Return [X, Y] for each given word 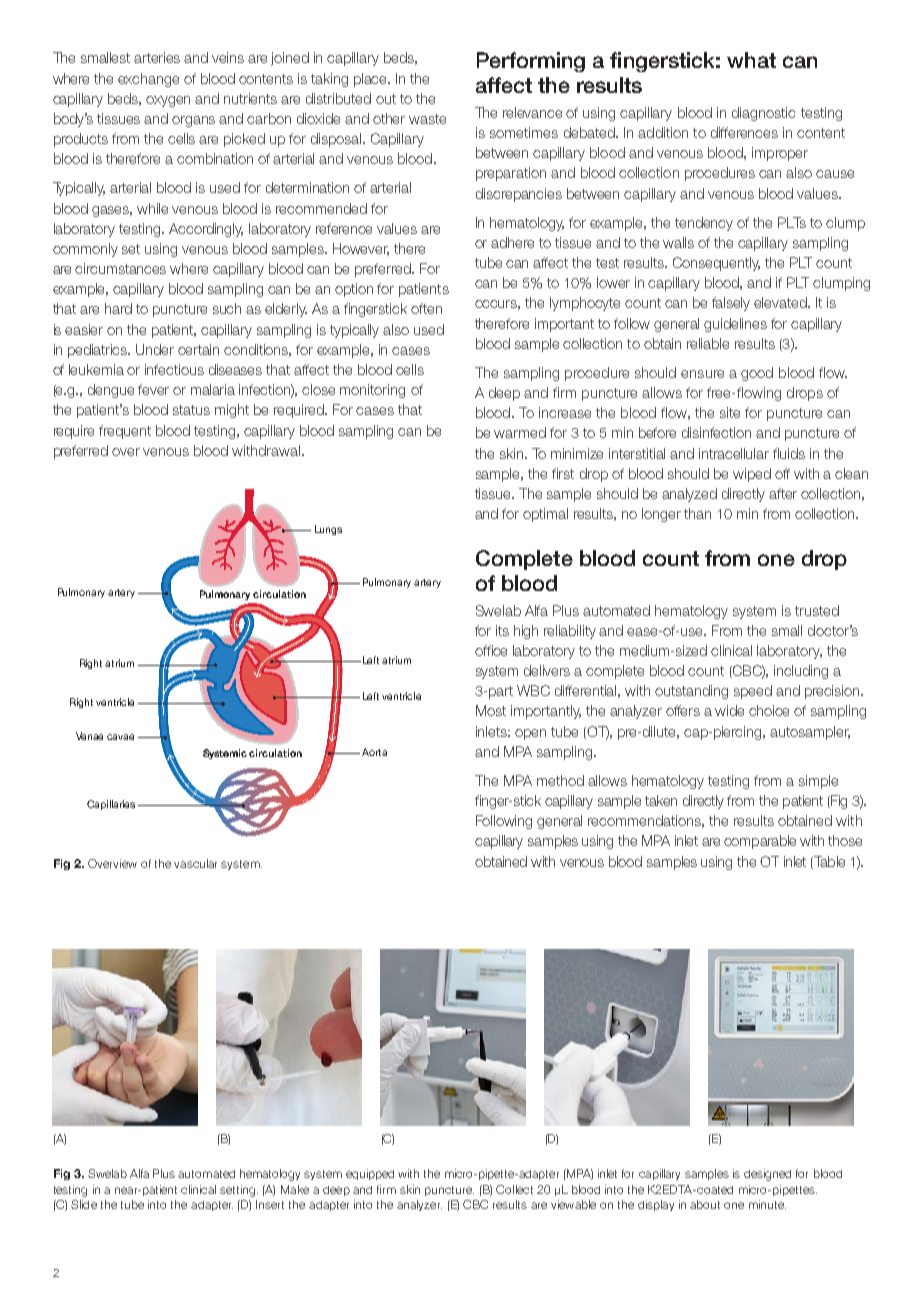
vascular [195, 863]
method [560, 780]
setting [237, 1191]
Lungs [328, 530]
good [757, 374]
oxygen [168, 101]
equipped [370, 1174]
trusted [817, 610]
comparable [760, 842]
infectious [174, 369]
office [491, 650]
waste [427, 119]
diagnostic [763, 114]
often [426, 308]
